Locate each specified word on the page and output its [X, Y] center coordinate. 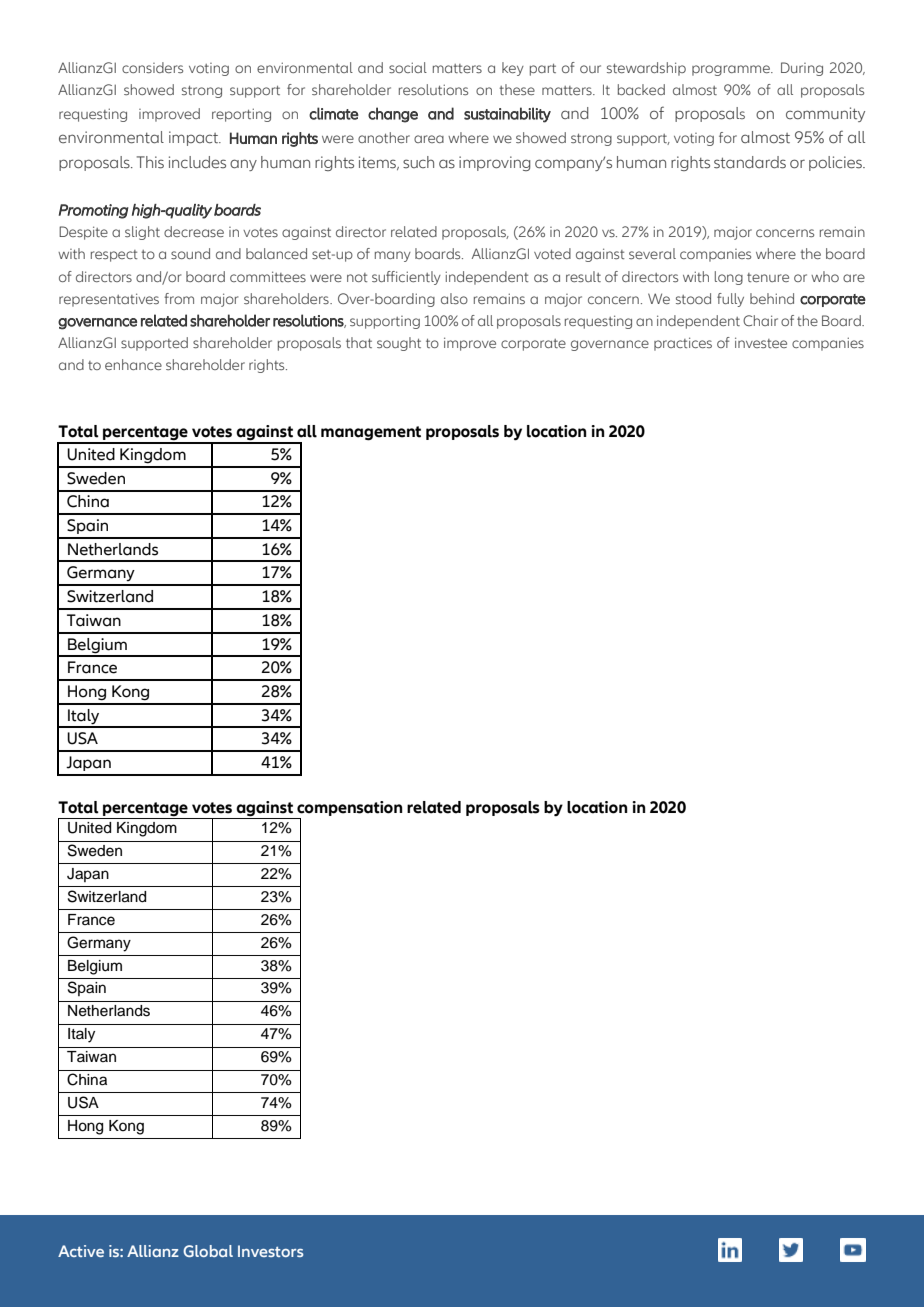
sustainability [507, 115]
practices [683, 344]
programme [732, 70]
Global [208, 1251]
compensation [350, 808]
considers [152, 67]
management [371, 433]
